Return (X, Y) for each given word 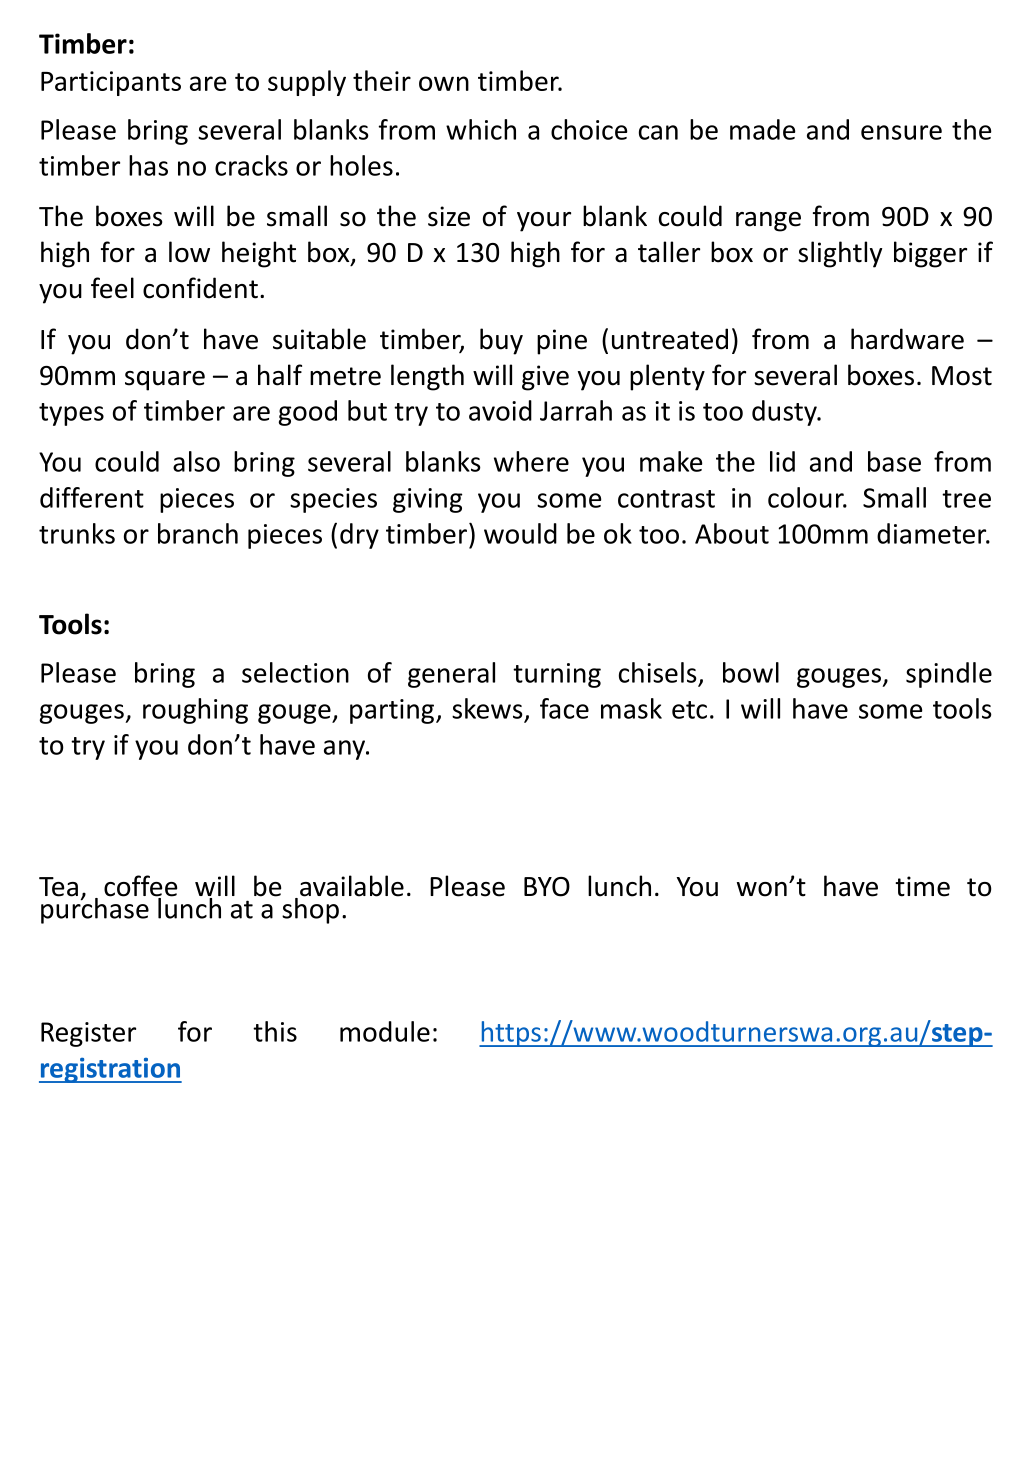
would (520, 533)
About (732, 533)
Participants (111, 83)
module (385, 1031)
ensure (901, 132)
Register (88, 1034)
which (481, 129)
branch (198, 533)
